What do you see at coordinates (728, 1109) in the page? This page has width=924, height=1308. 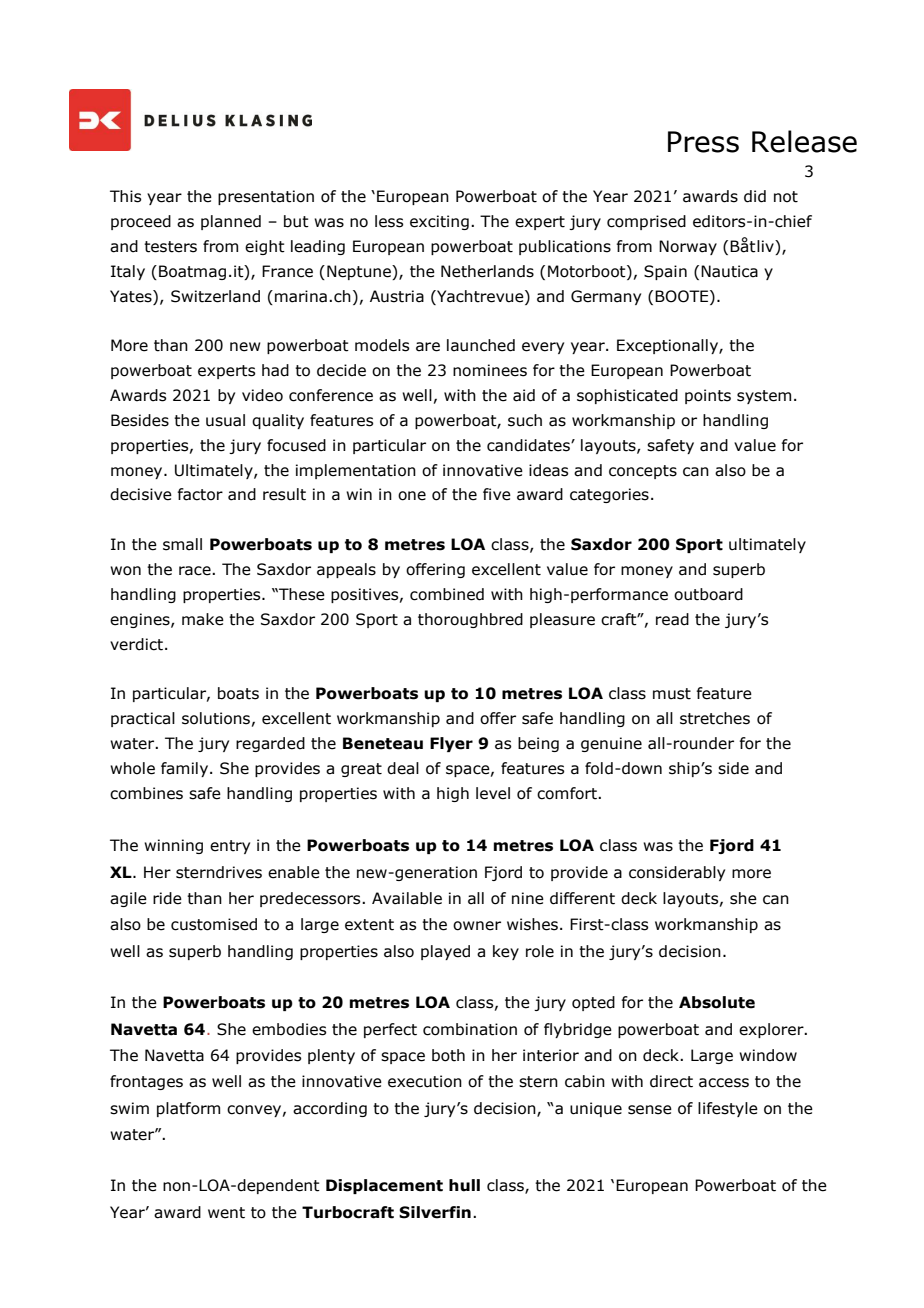 I see `lifestyle` at bounding box center [728, 1109].
